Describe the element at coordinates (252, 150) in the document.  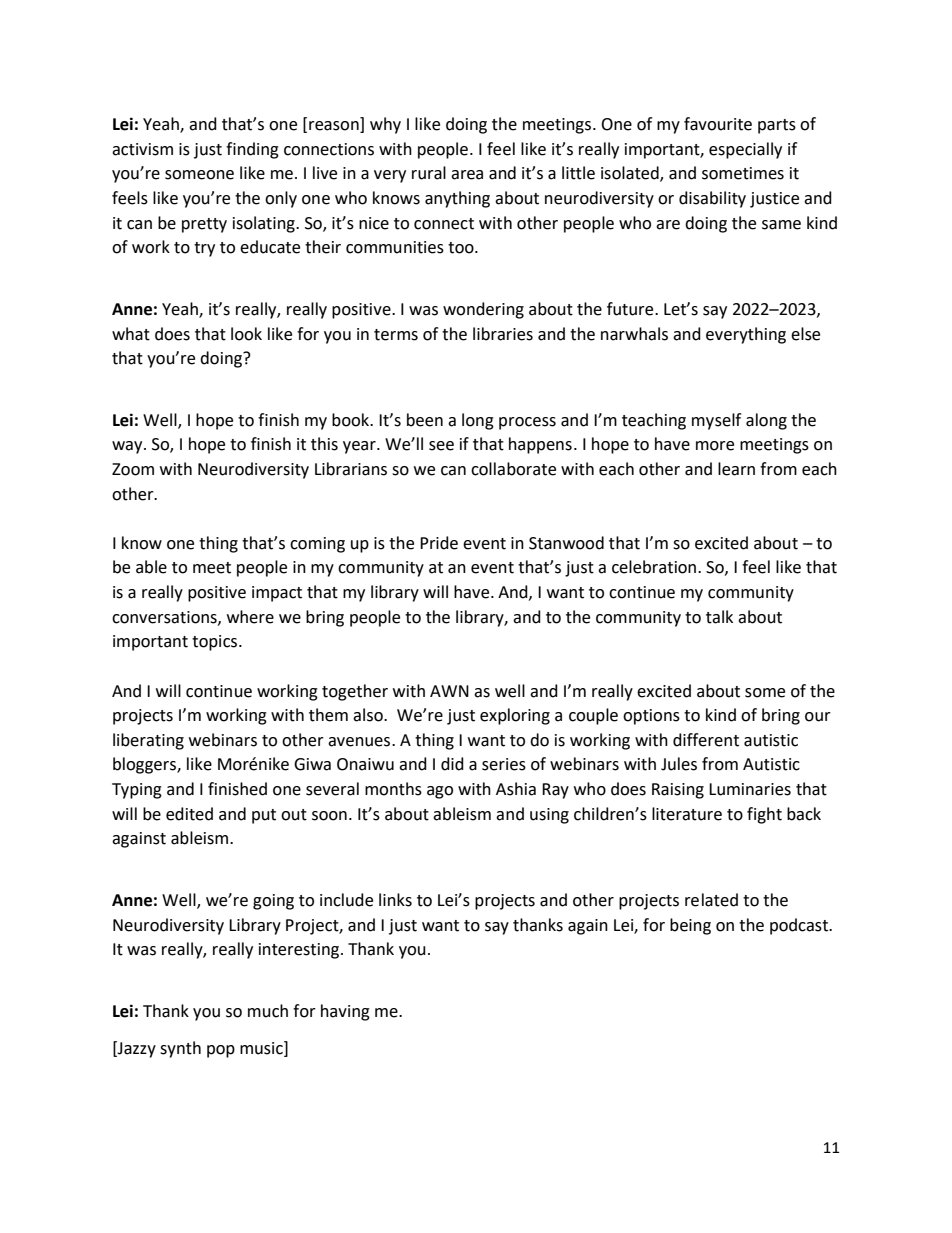
I see `finding` at that location.
